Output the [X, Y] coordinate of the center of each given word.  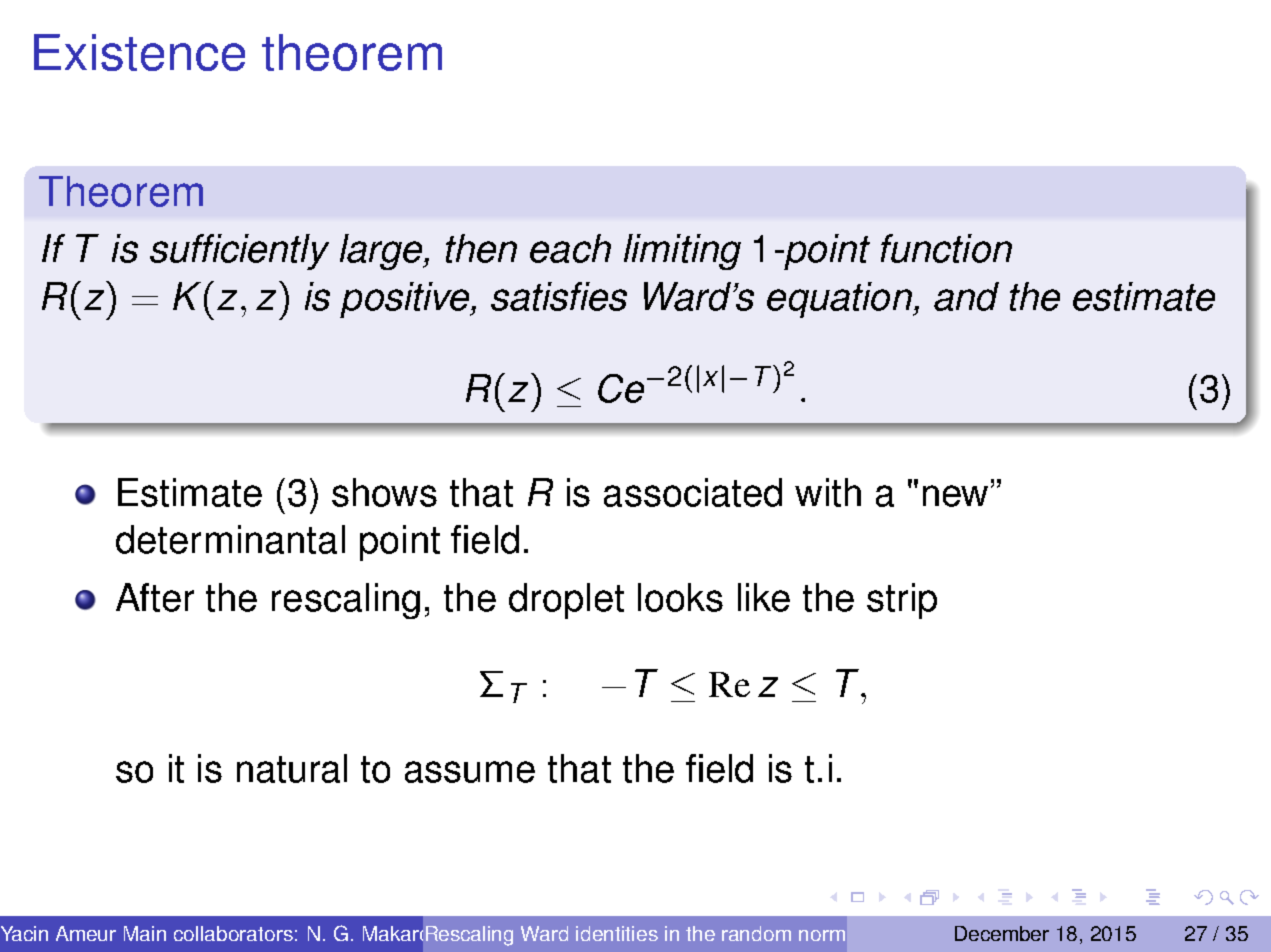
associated [693, 492]
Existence [139, 52]
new [955, 496]
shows [384, 492]
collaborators [233, 933]
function [946, 248]
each [570, 248]
